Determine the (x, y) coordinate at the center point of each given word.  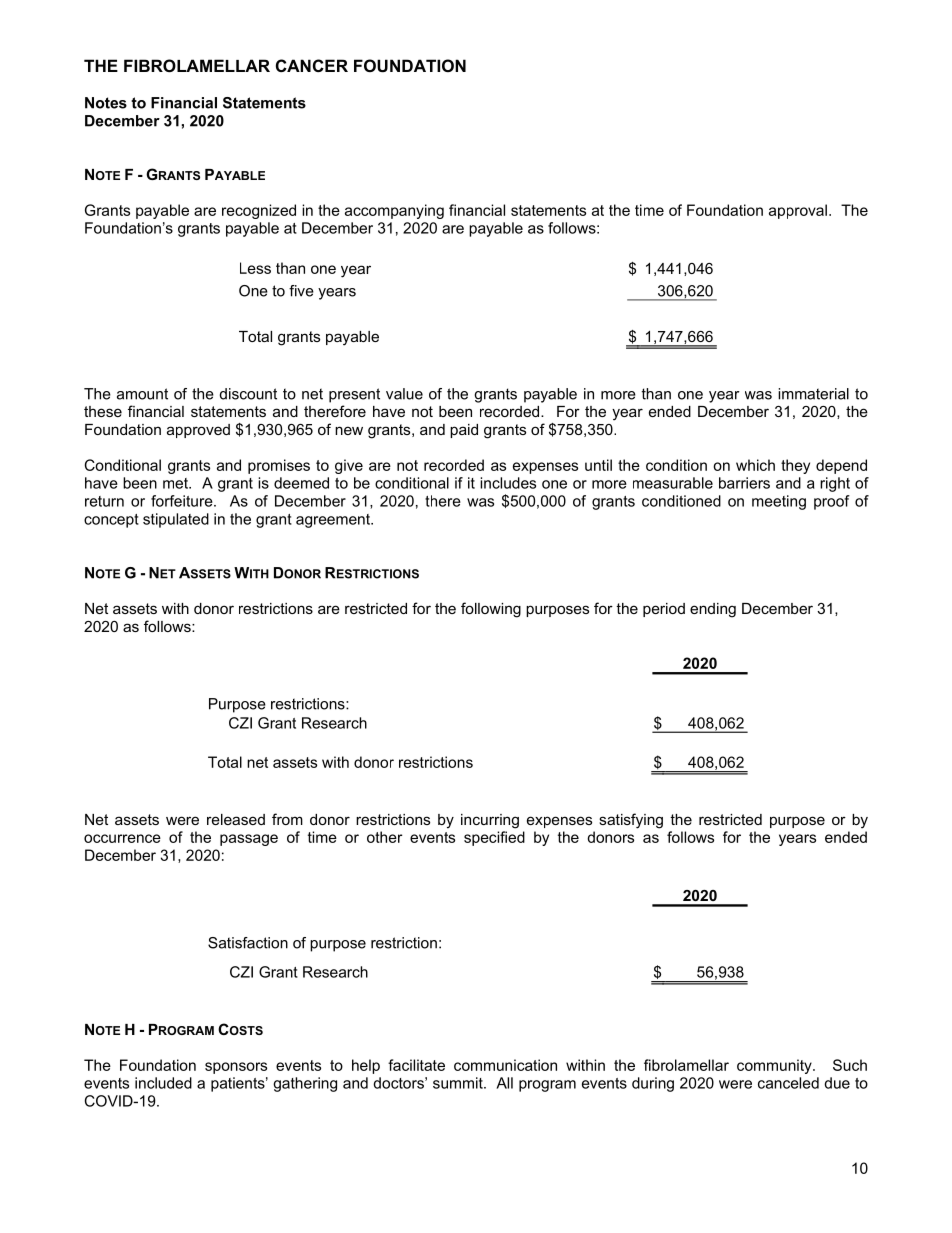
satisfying (631, 821)
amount (142, 394)
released (236, 819)
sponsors (236, 1068)
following (491, 610)
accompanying (394, 211)
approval (798, 211)
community (775, 1066)
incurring (490, 821)
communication (505, 1065)
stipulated (176, 520)
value (404, 394)
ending (713, 610)
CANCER (312, 65)
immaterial (813, 394)
